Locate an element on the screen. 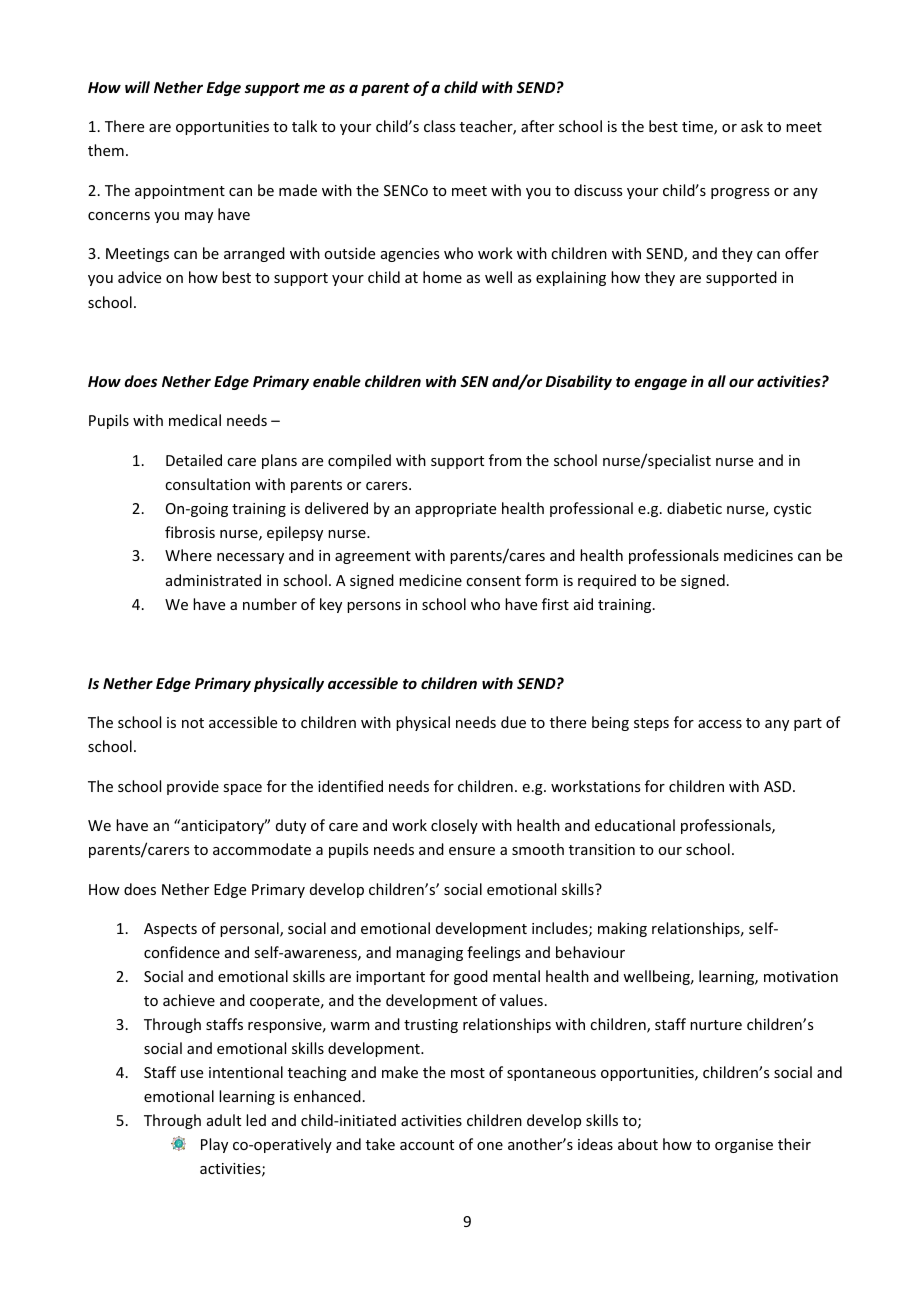 The image size is (924, 1308). will is located at coordinates (137, 87).
